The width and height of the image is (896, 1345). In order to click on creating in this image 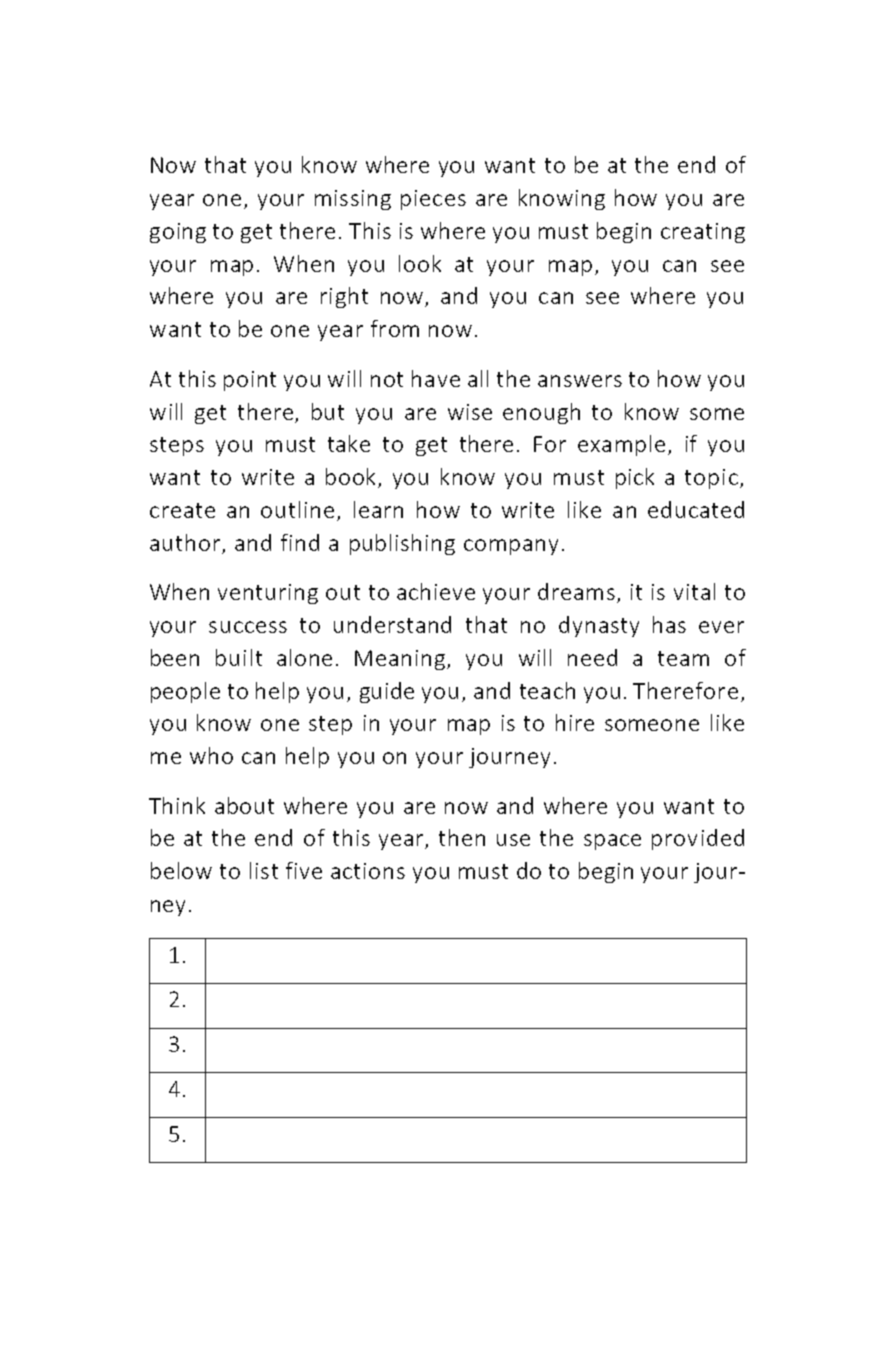, I will do `click(703, 233)`.
